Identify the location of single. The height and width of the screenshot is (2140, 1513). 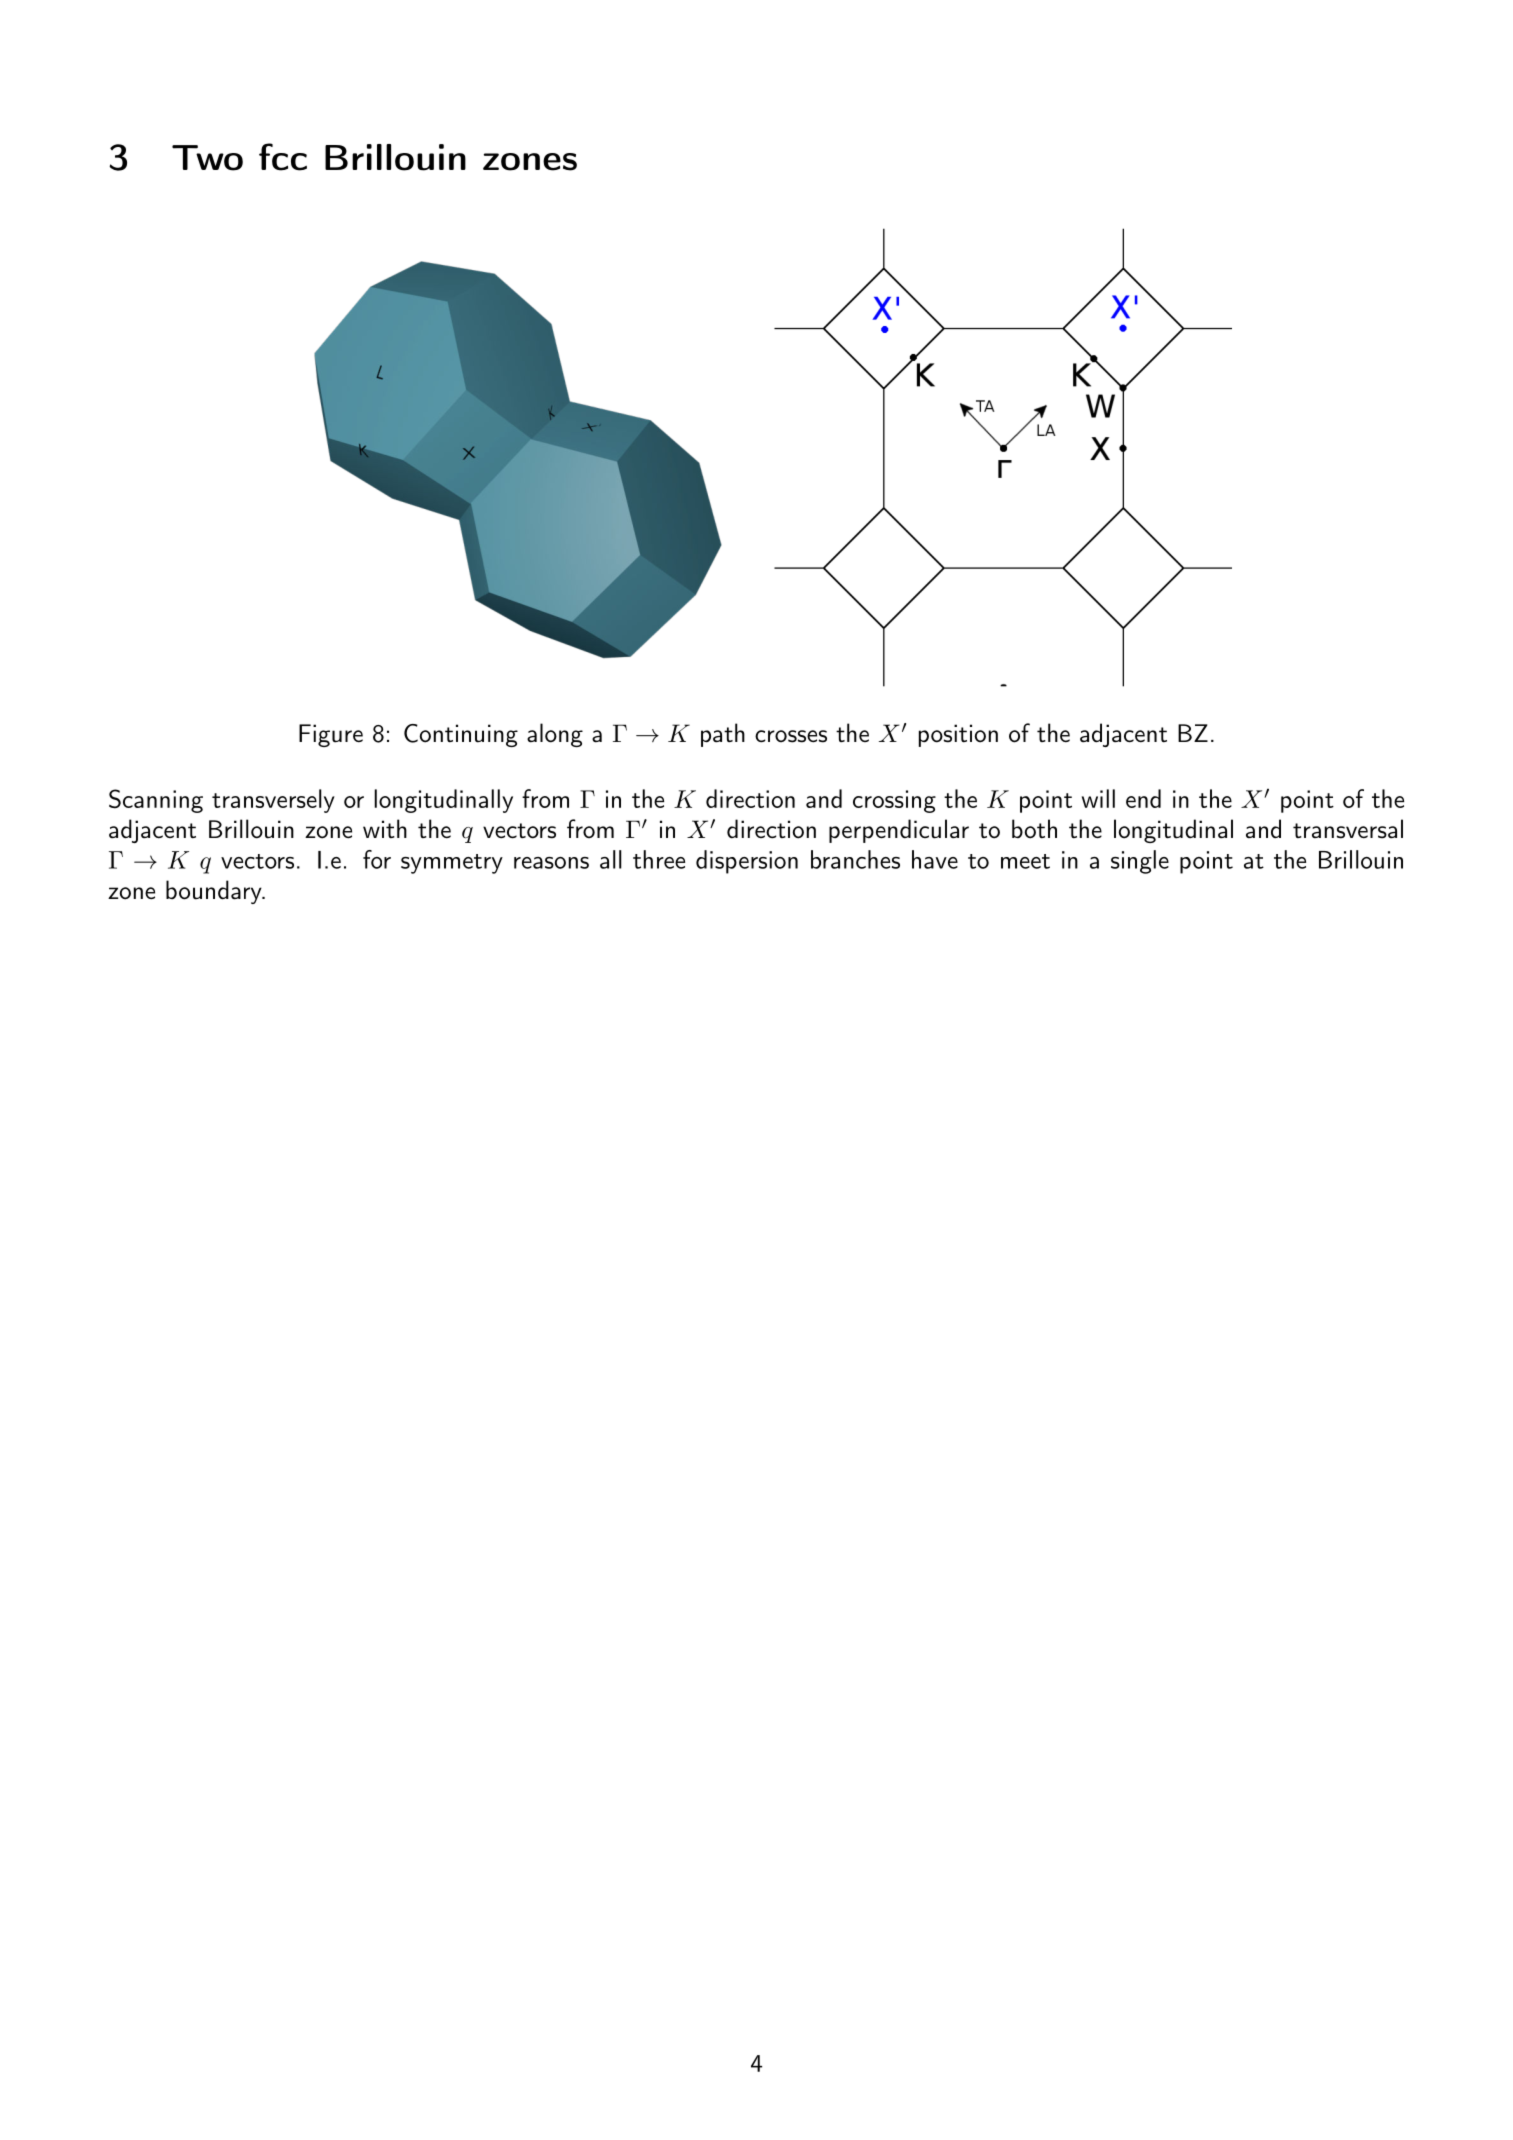
(1140, 862).
